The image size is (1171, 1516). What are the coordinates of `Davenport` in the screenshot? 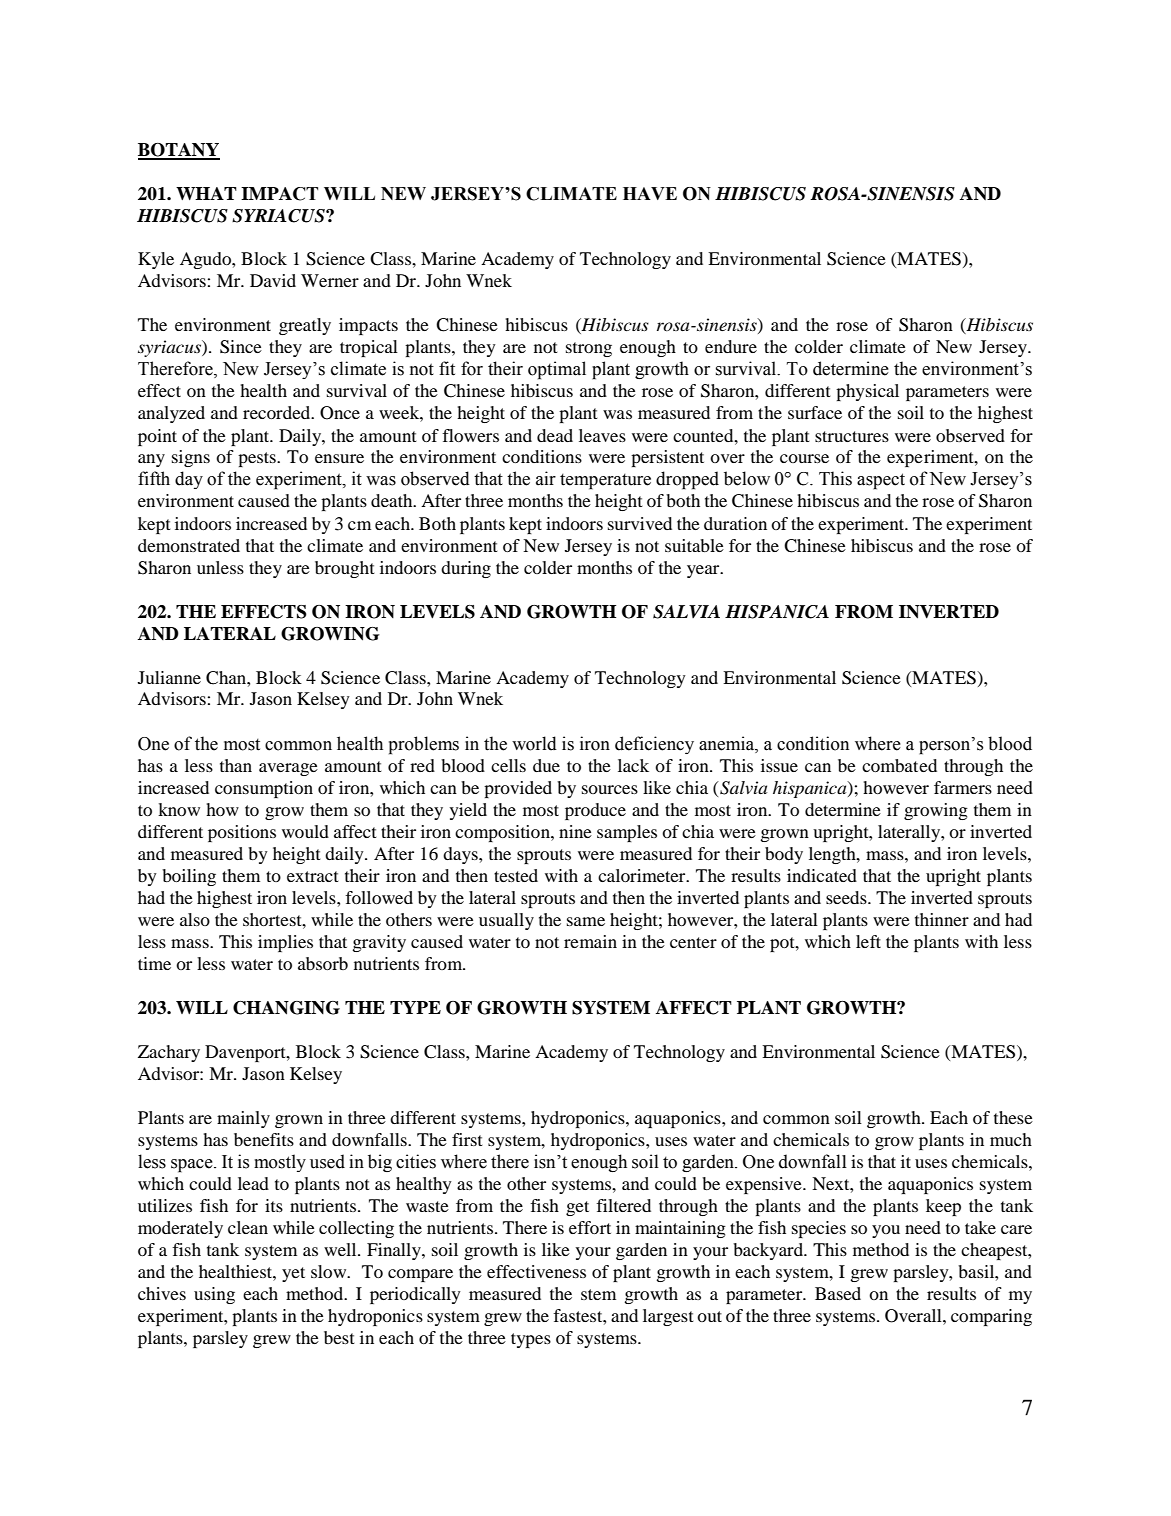 It's located at (246, 1053).
